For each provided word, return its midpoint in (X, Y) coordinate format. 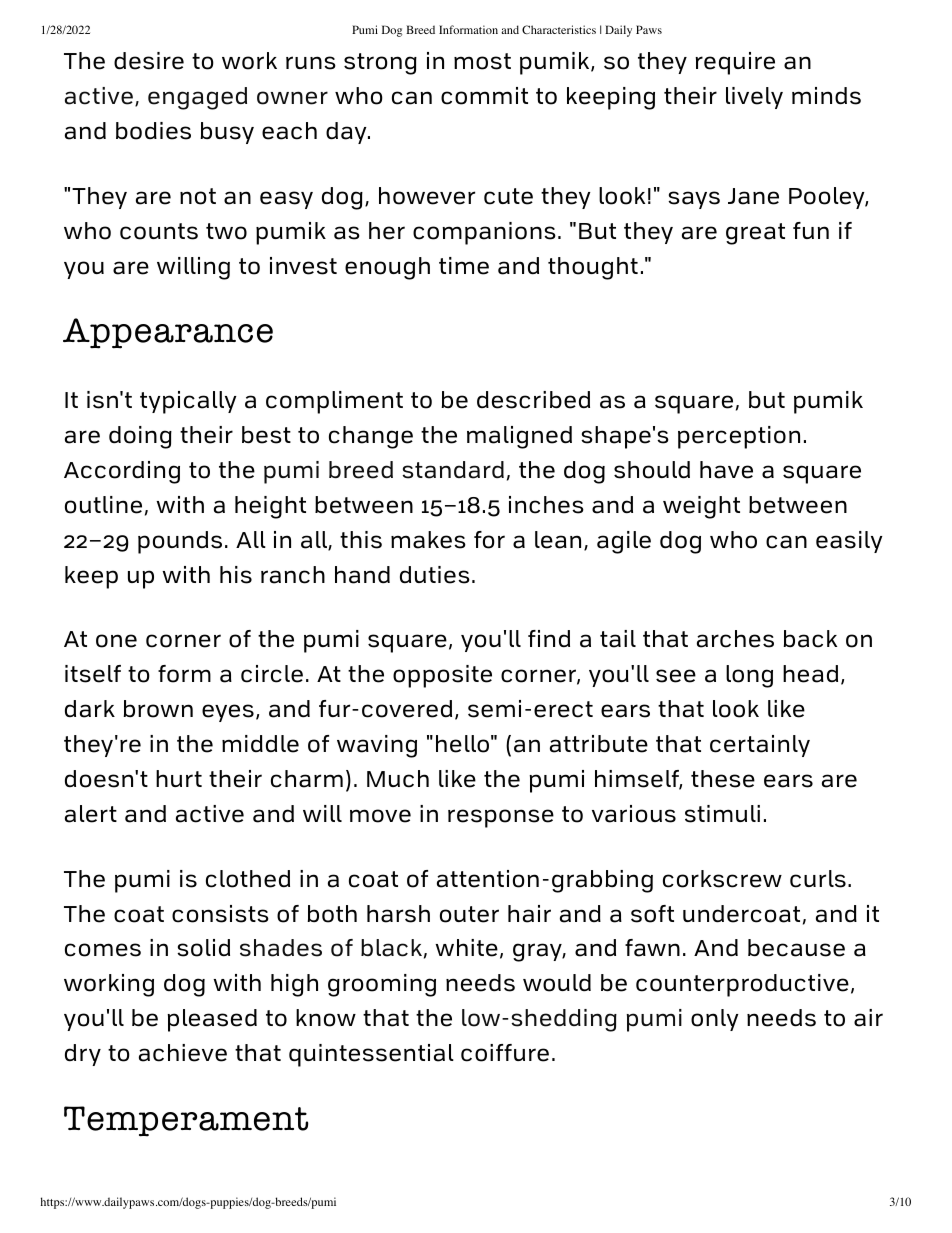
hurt (179, 778)
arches (735, 639)
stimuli (722, 814)
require (735, 63)
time (464, 266)
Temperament (186, 1121)
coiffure (505, 1053)
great (755, 234)
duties (435, 575)
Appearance (168, 333)
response (501, 818)
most (482, 61)
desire (149, 61)
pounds (180, 542)
